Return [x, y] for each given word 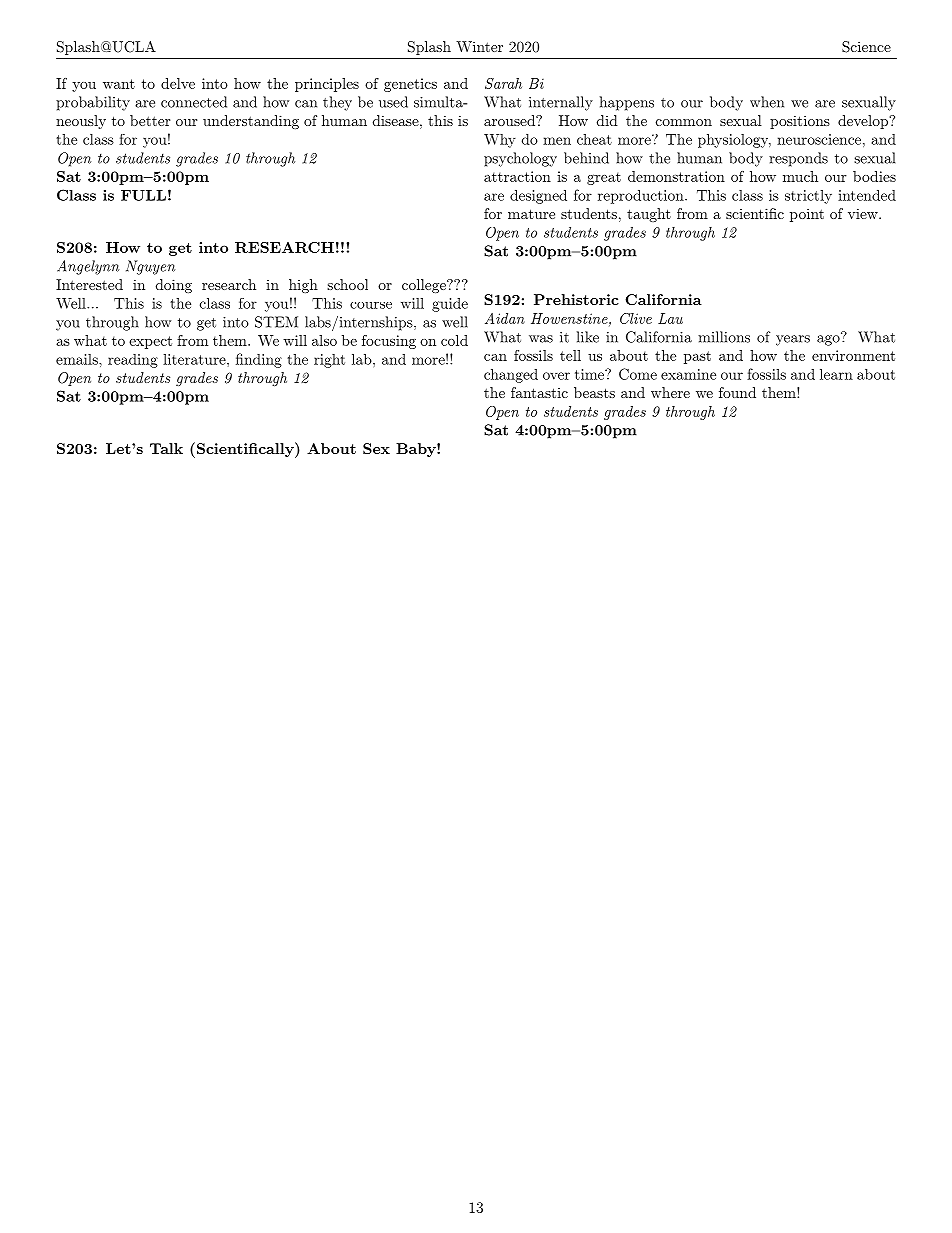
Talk [166, 448]
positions [800, 122]
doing [174, 286]
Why [500, 141]
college [425, 286]
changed [511, 375]
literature [195, 359]
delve [178, 83]
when [767, 102]
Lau [670, 318]
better [150, 120]
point [807, 215]
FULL [143, 195]
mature [531, 214]
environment [853, 355]
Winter [479, 46]
